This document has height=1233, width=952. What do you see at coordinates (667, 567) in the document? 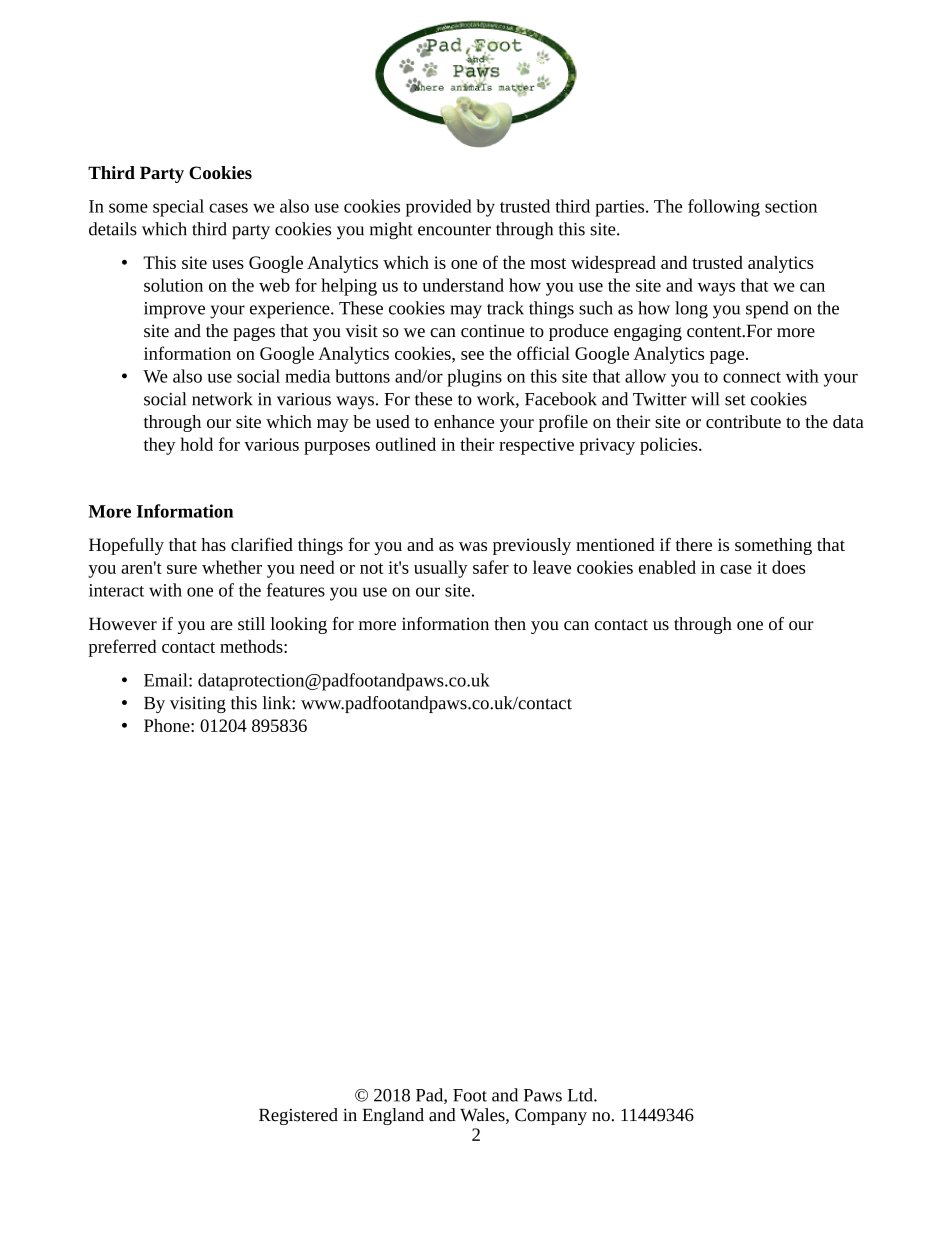
I see `enabled` at bounding box center [667, 567].
